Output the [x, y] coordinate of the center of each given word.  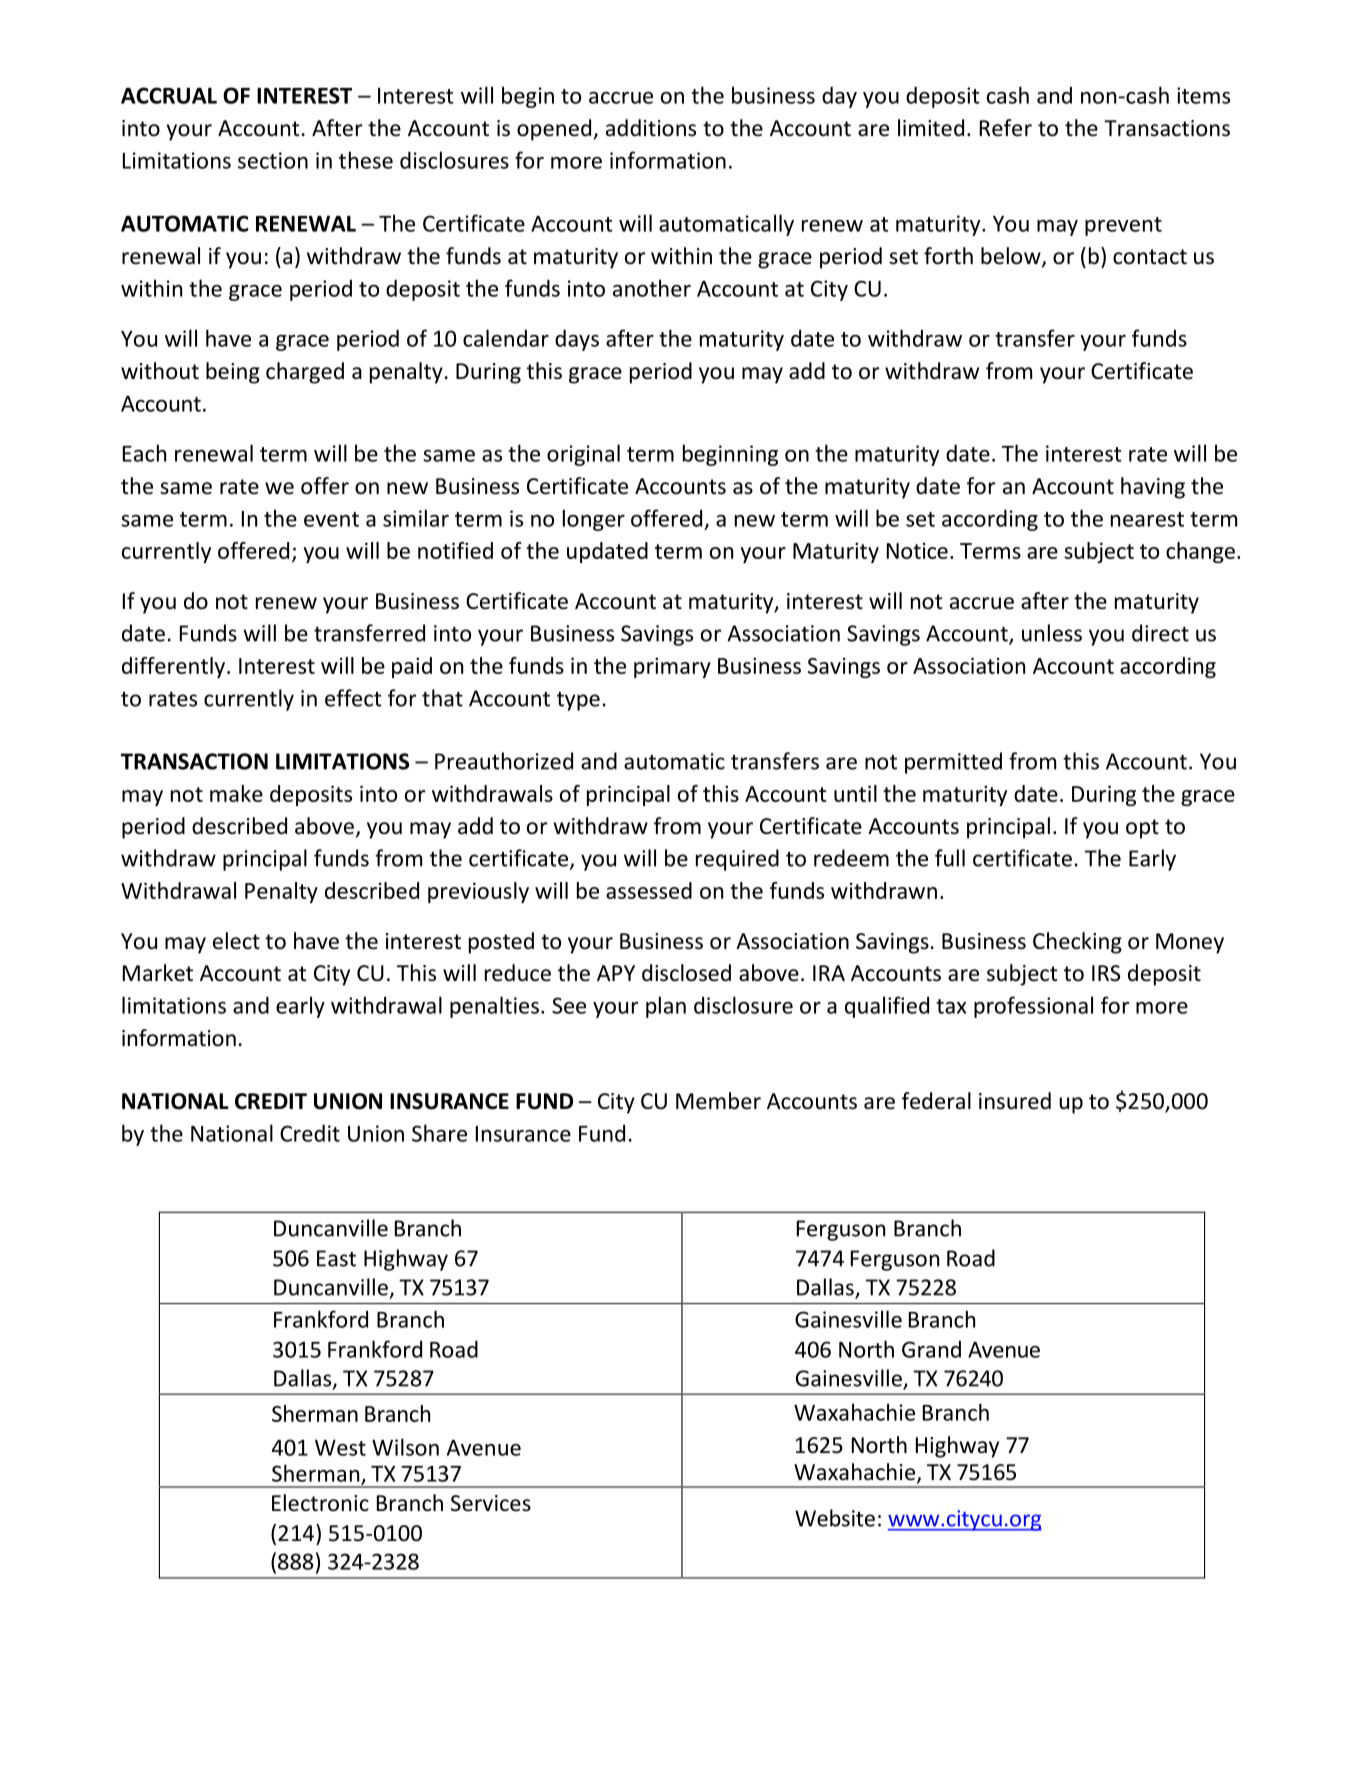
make [236, 793]
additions [651, 128]
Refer [1006, 128]
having [1153, 488]
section [273, 160]
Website [835, 1518]
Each [144, 453]
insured [1015, 1101]
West [340, 1448]
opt [1142, 829]
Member [718, 1101]
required [737, 860]
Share [439, 1133]
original [583, 455]
